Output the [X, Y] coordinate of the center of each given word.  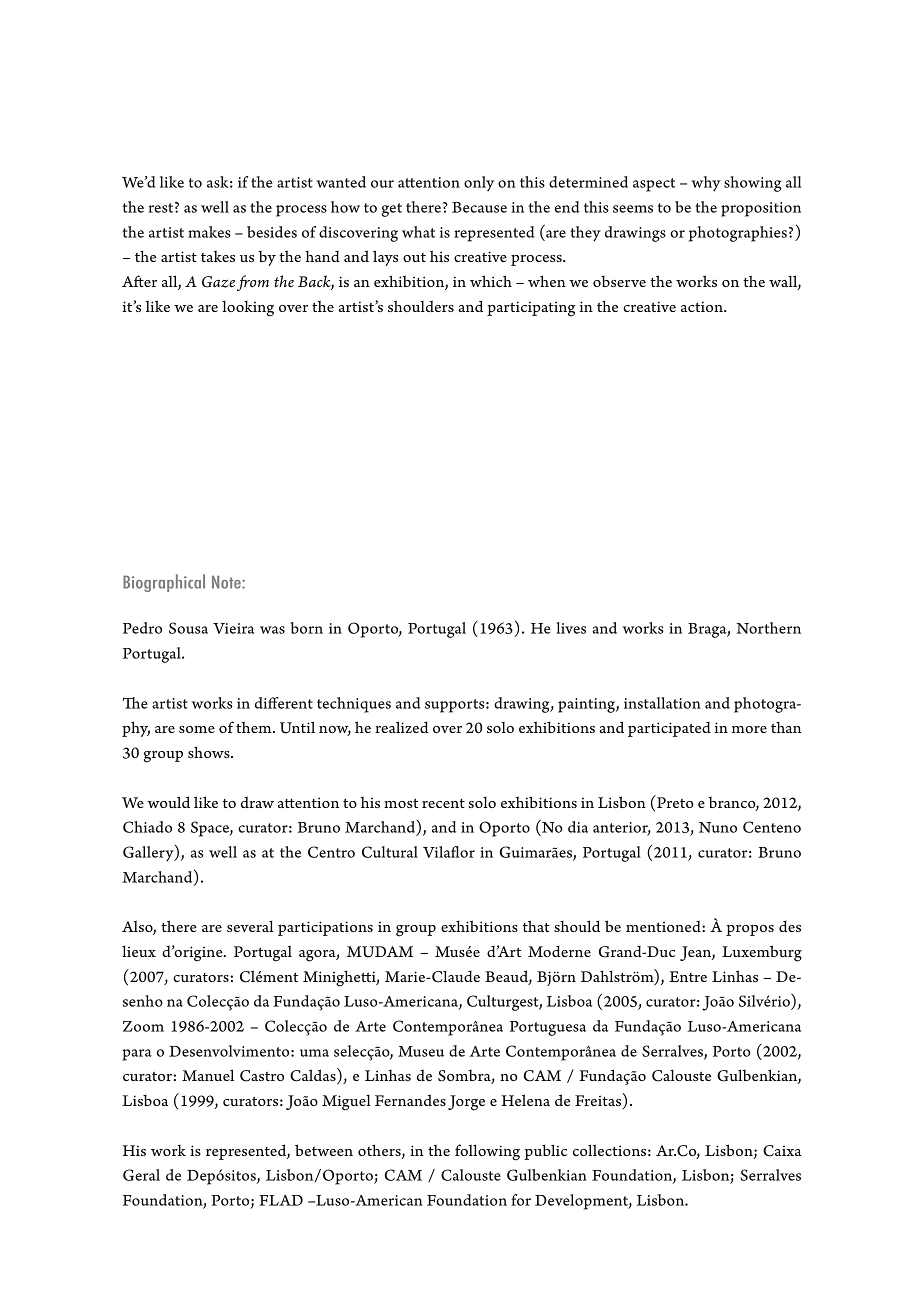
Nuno [718, 827]
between [324, 1150]
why [706, 184]
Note [227, 582]
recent [443, 803]
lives [571, 628]
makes [209, 232]
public [545, 1152]
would [168, 802]
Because [479, 207]
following [487, 1152]
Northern [768, 628]
